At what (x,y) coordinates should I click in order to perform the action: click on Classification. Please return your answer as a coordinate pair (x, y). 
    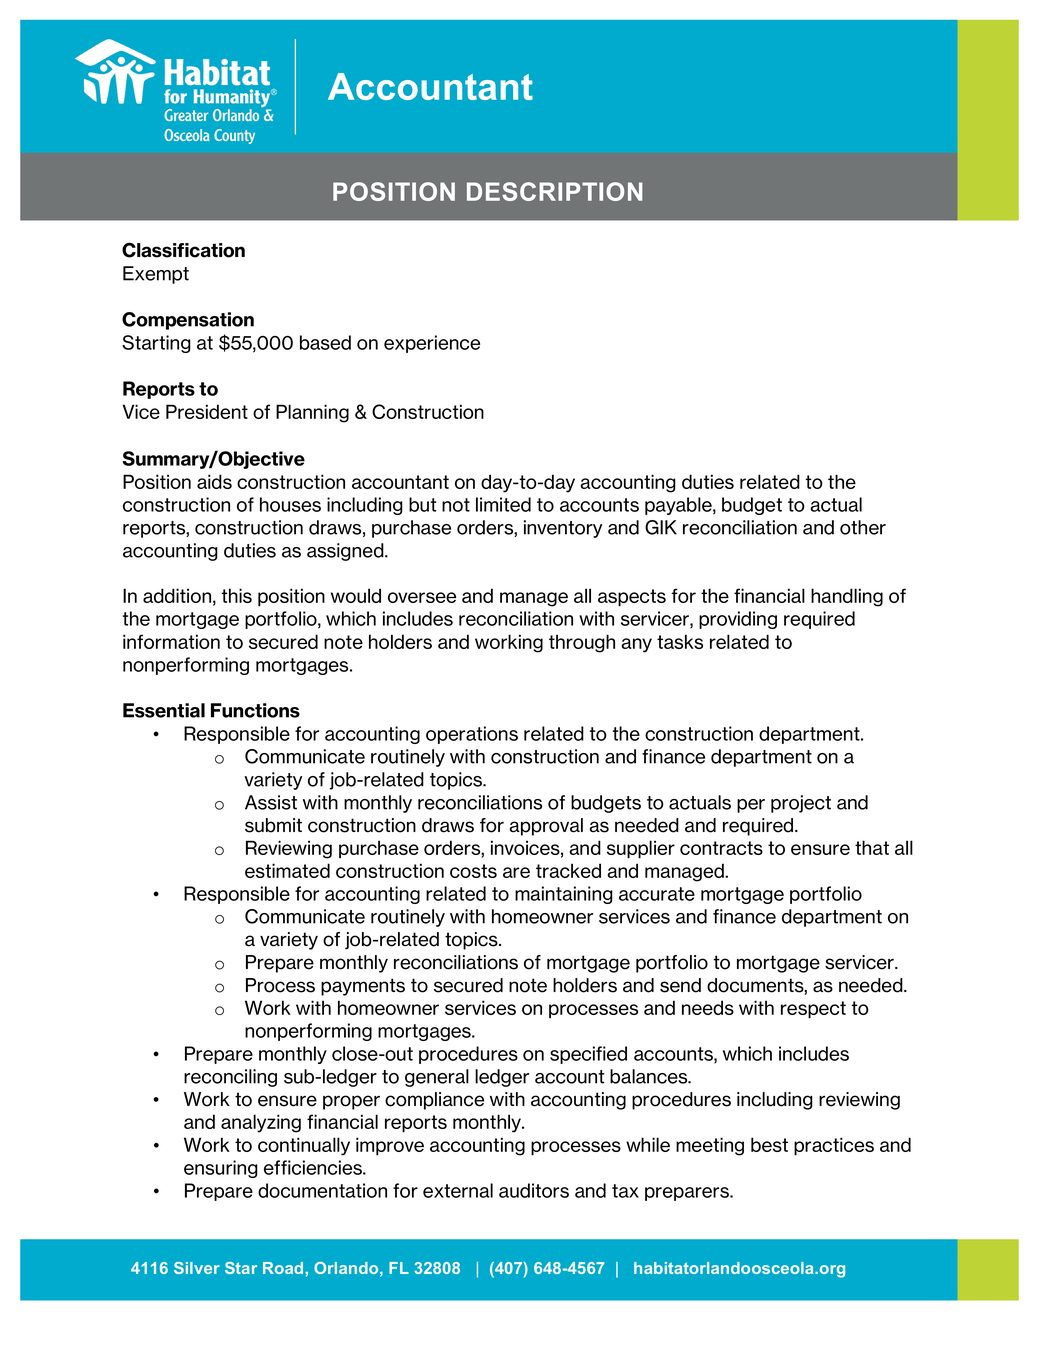
    Looking at the image, I should click on (183, 250).
